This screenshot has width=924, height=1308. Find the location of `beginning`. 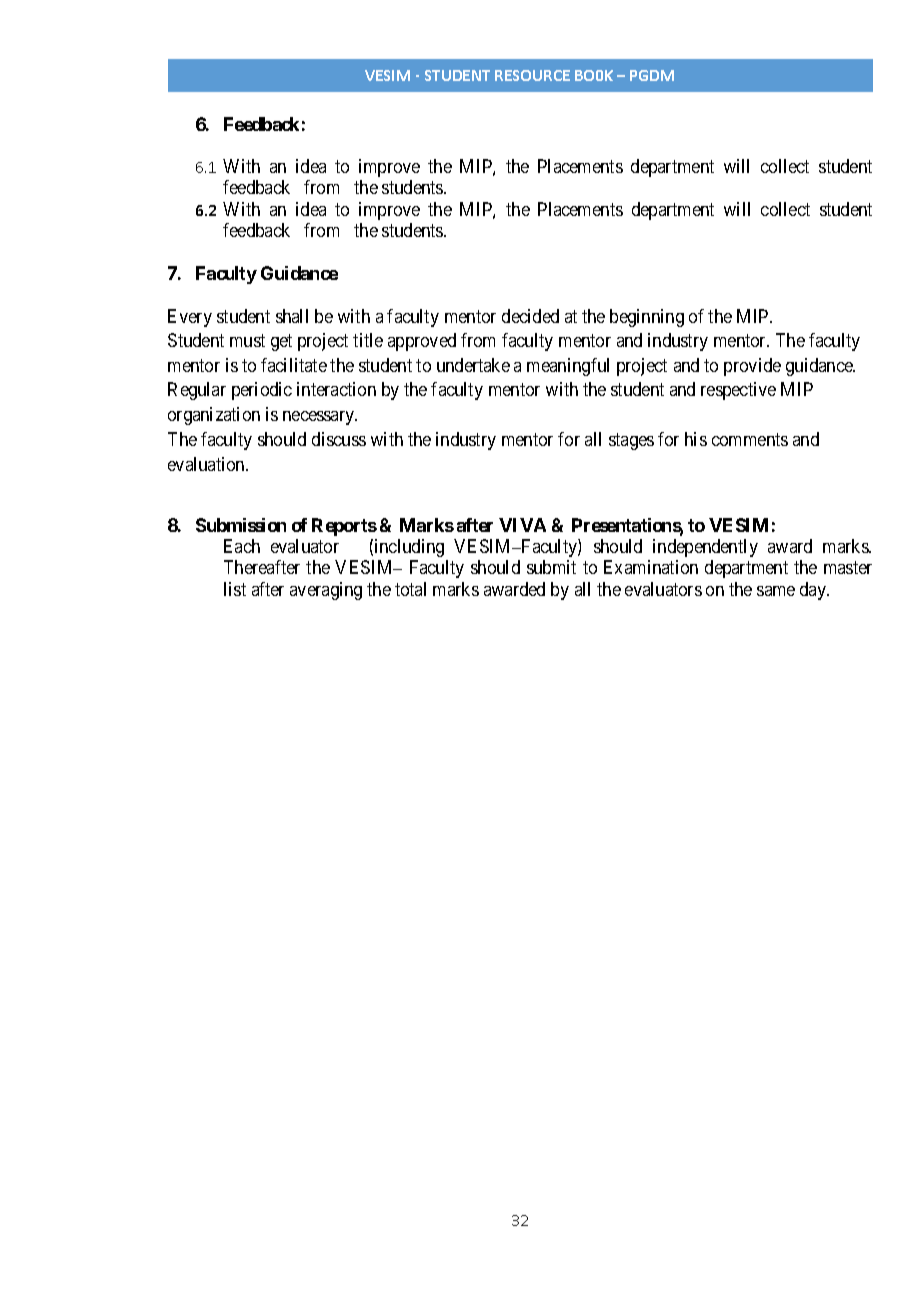

beginning is located at coordinates (647, 318).
